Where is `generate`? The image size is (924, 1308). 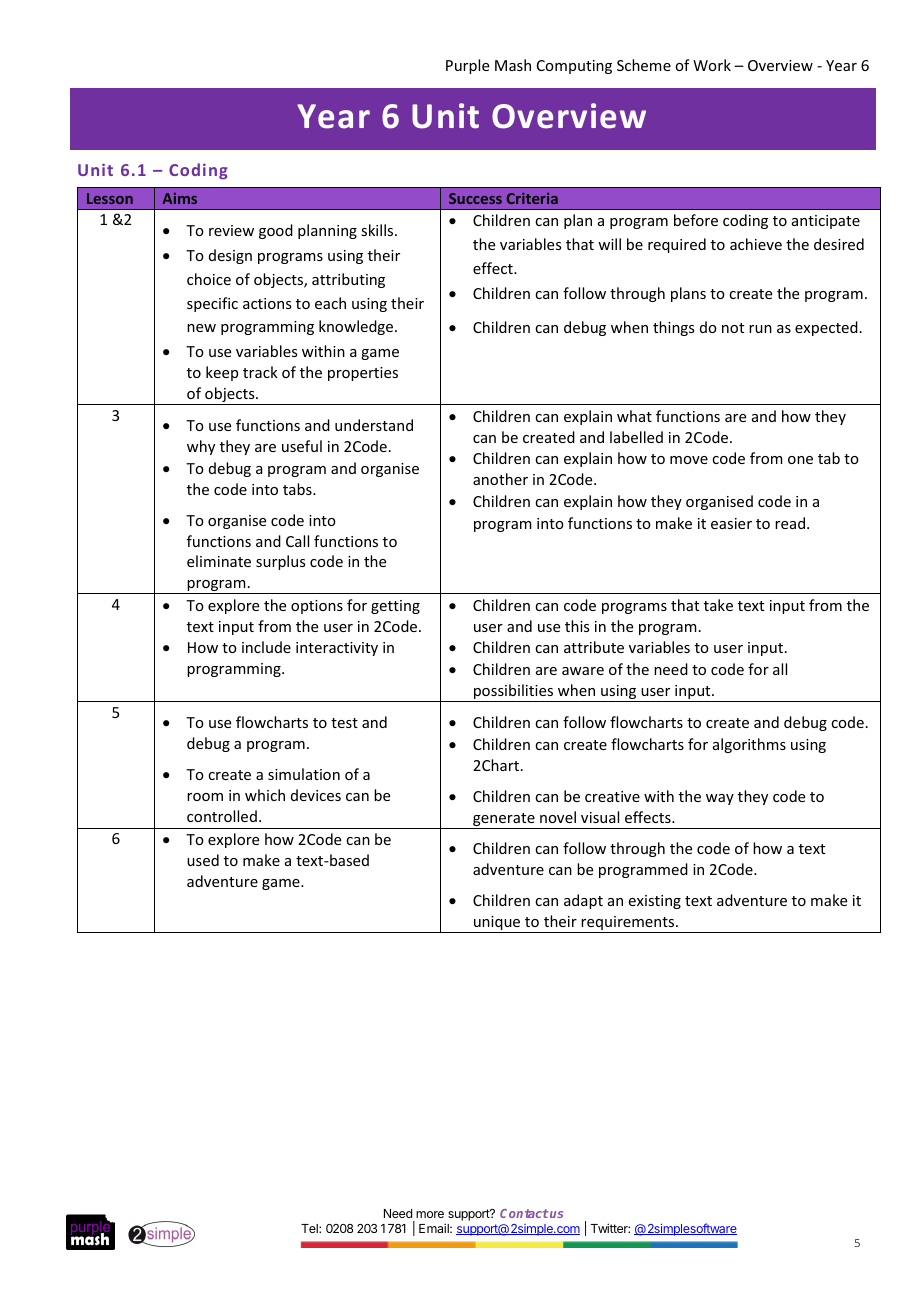
generate is located at coordinates (504, 821).
